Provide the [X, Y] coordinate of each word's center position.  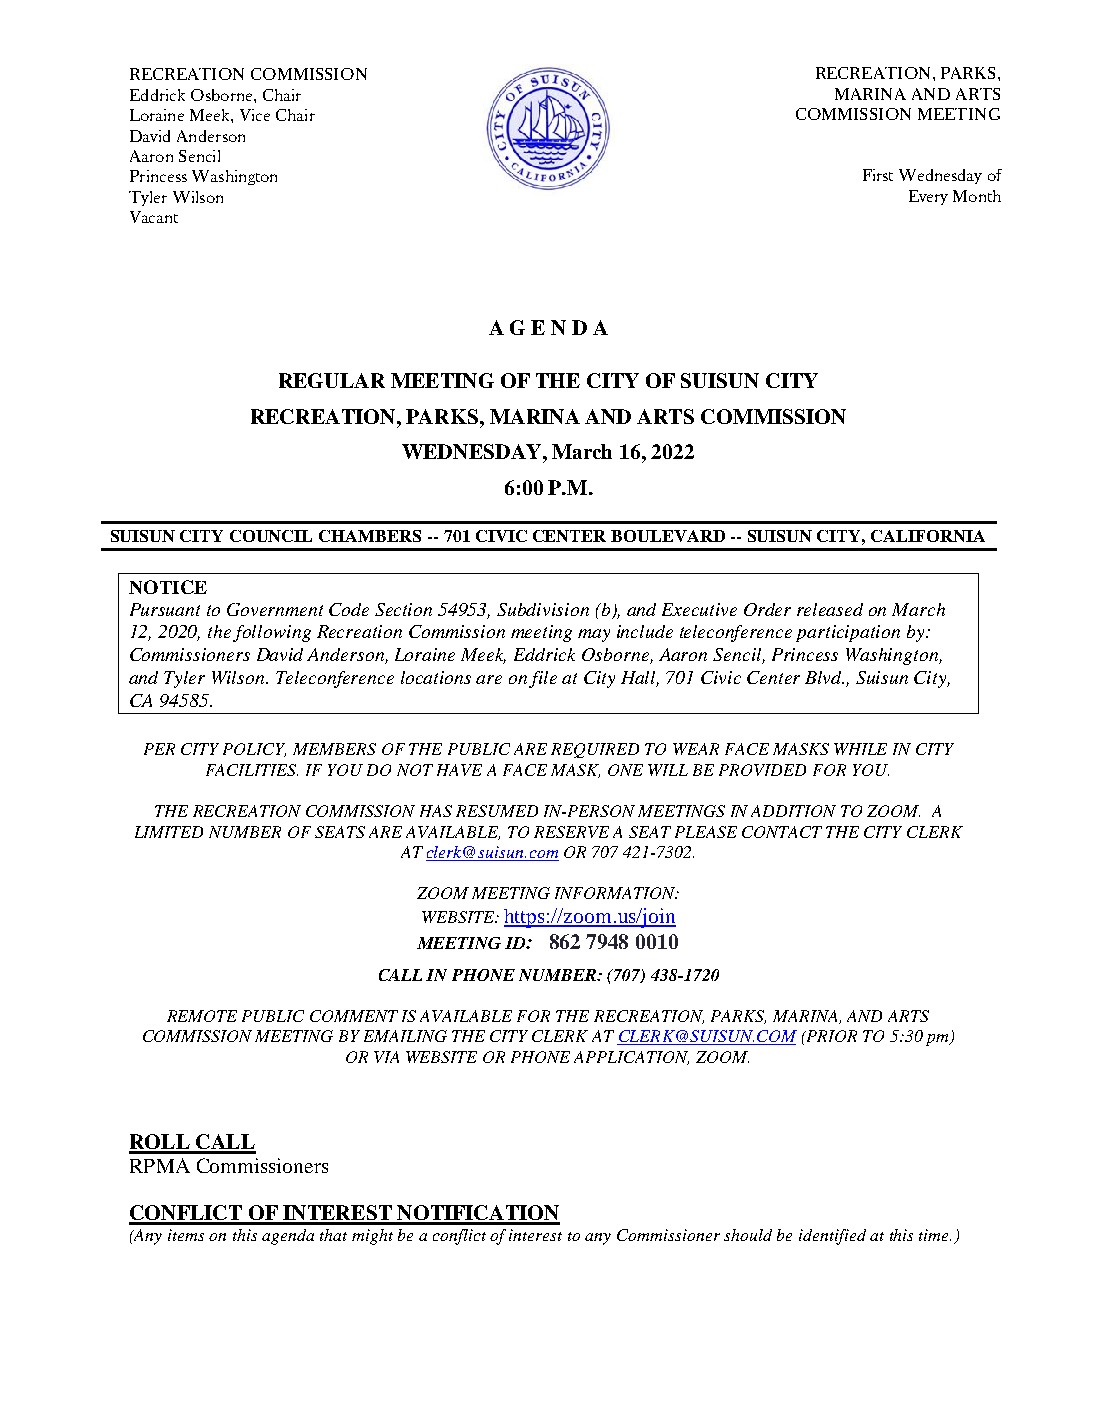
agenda [288, 1237]
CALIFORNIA [928, 536]
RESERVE [571, 832]
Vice [255, 115]
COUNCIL [271, 536]
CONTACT [782, 832]
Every [928, 197]
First [878, 175]
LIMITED [169, 832]
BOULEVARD [668, 536]
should [748, 1235]
